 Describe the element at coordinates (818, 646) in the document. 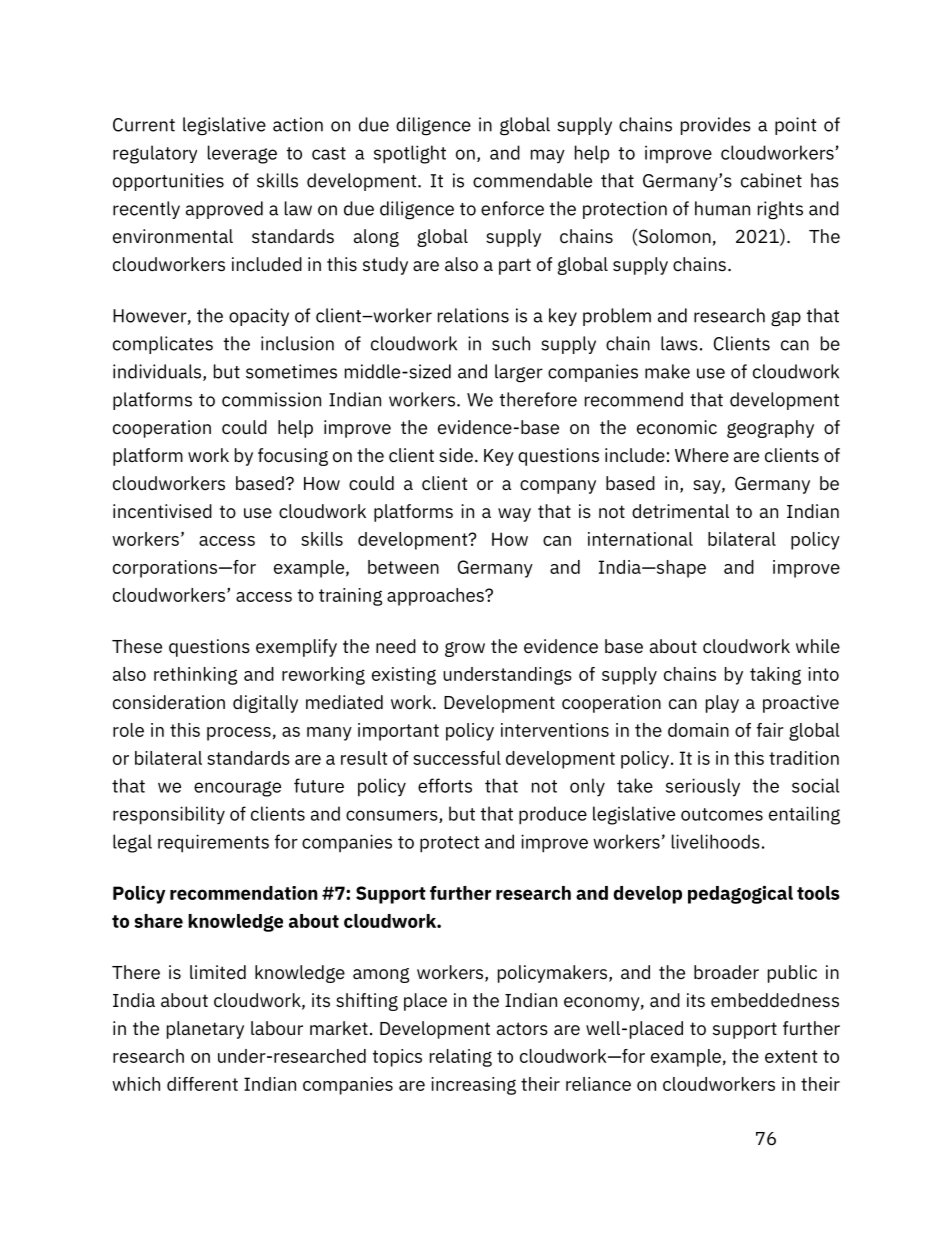

I see `while` at that location.
